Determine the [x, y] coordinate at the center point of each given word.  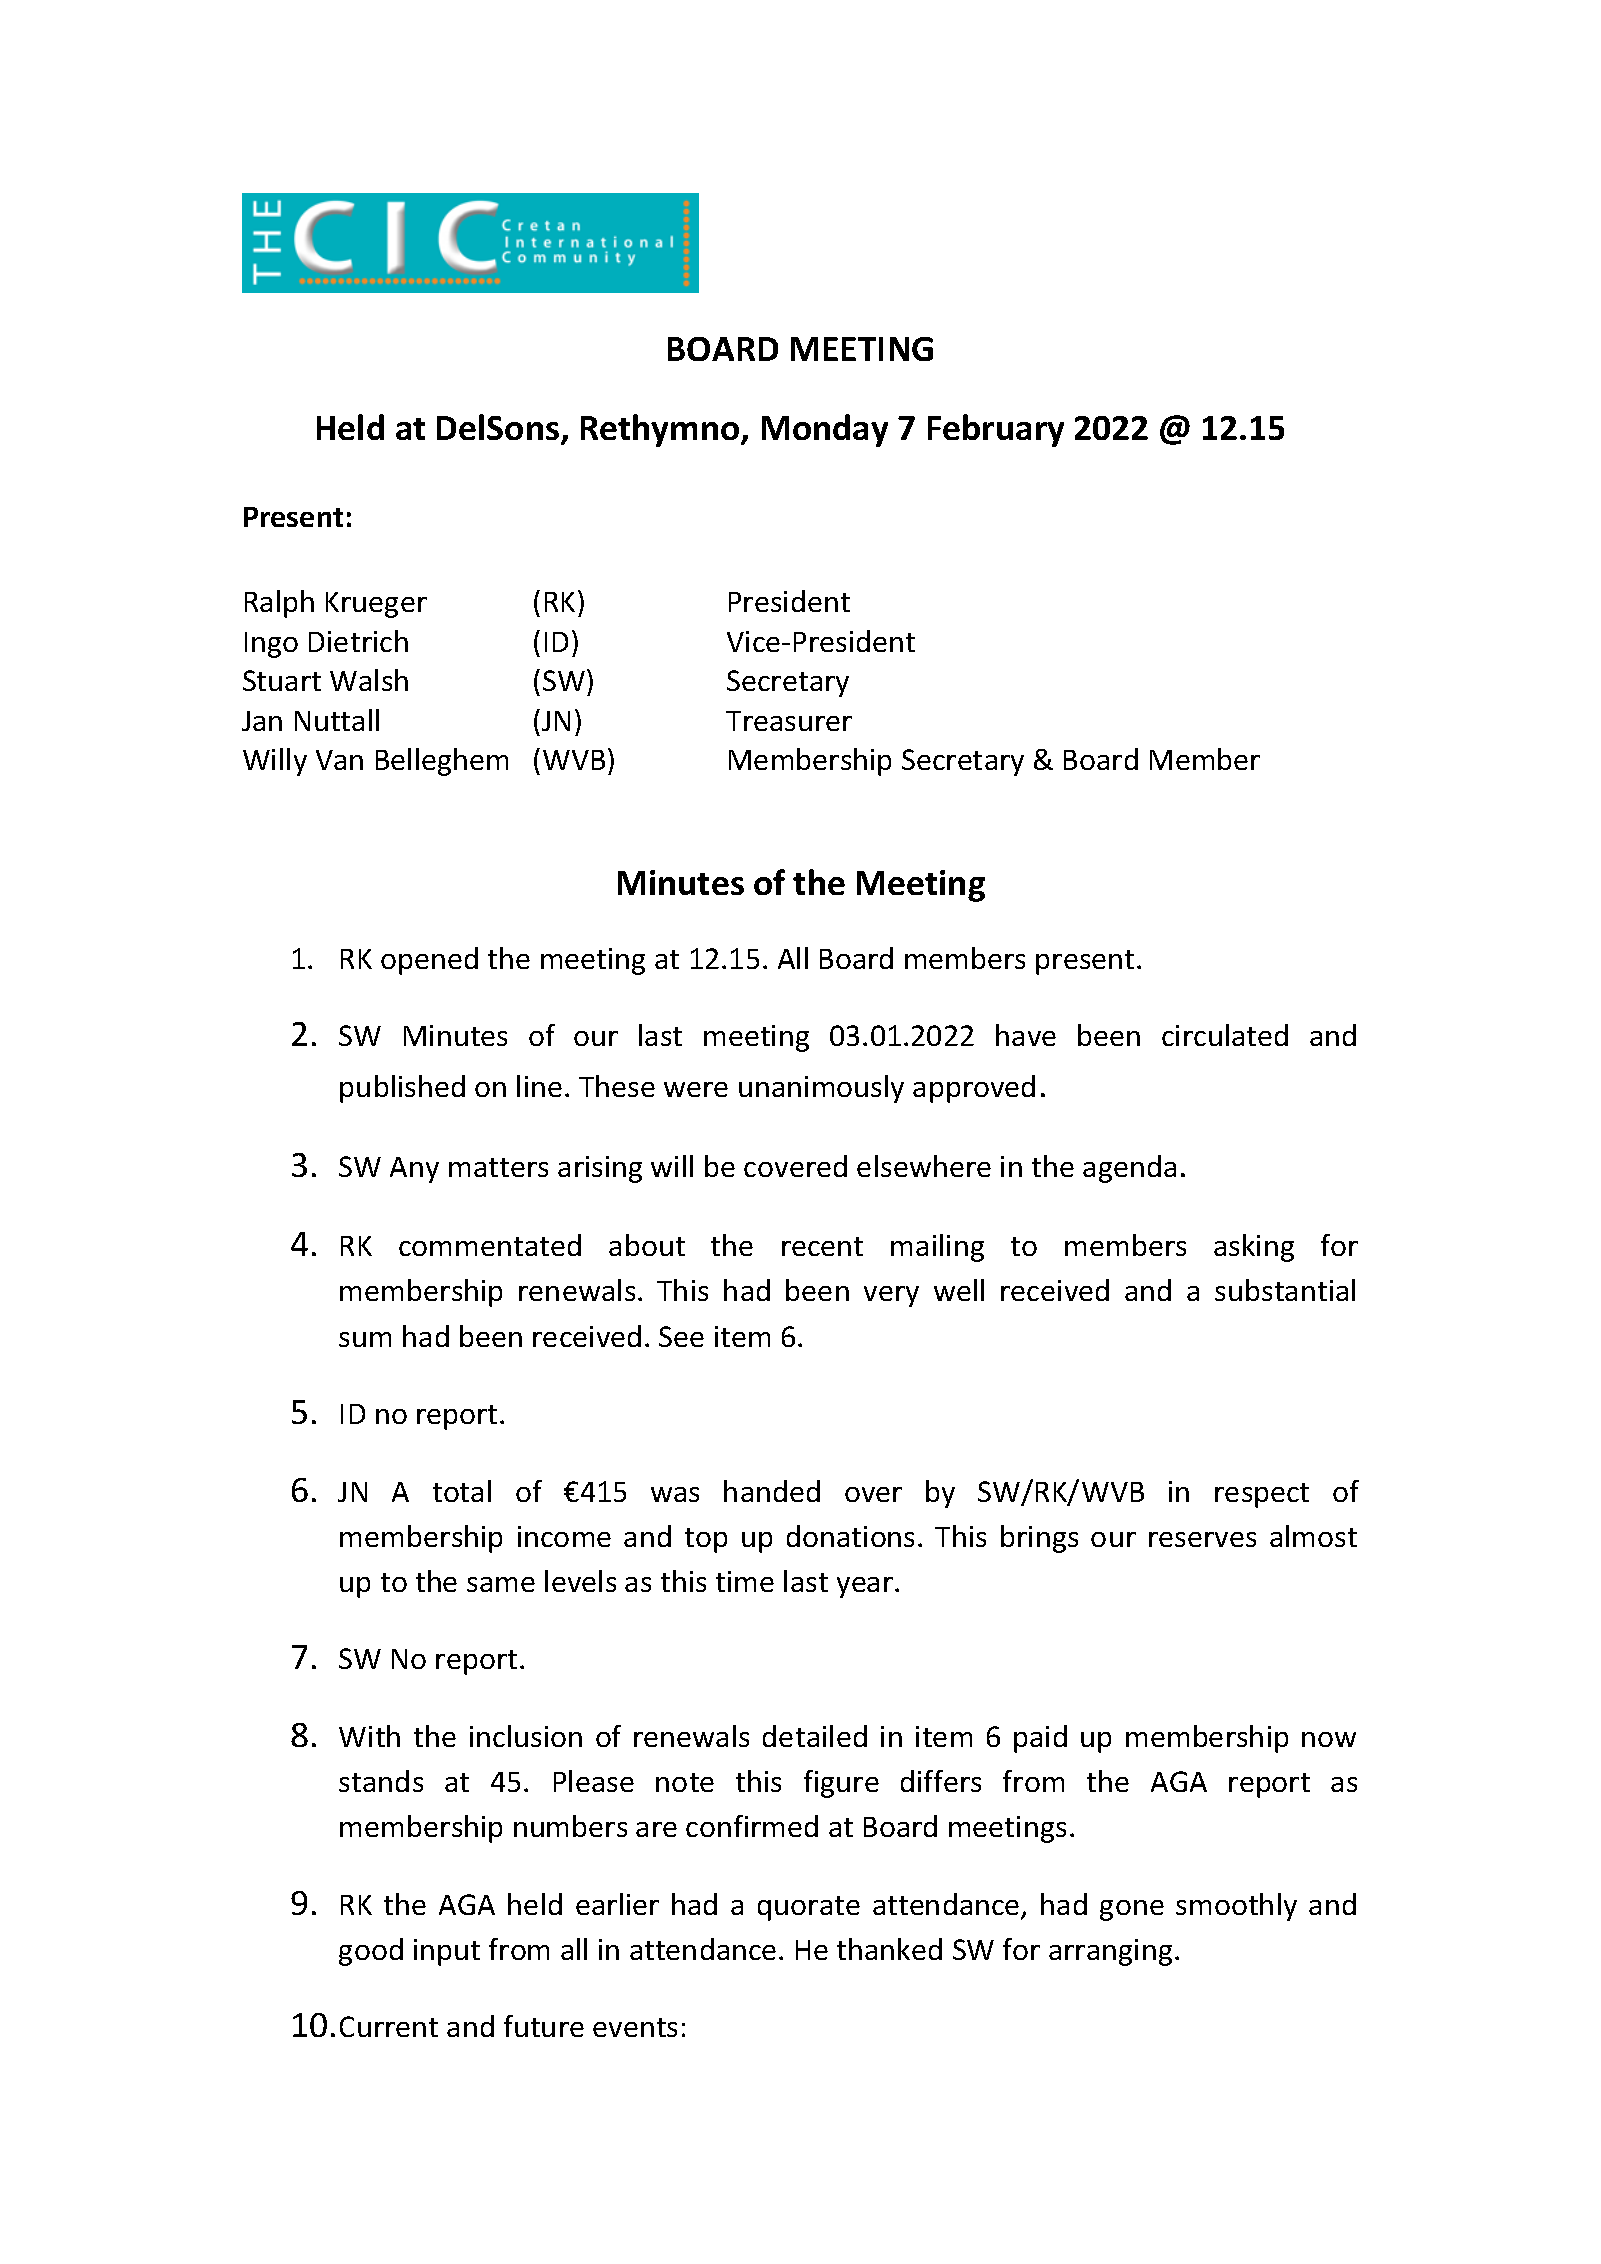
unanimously [821, 1089]
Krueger [376, 605]
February [996, 430]
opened [429, 961]
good [371, 1952]
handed [772, 1491]
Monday [825, 430]
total [462, 1491]
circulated [1225, 1035]
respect [1262, 1495]
